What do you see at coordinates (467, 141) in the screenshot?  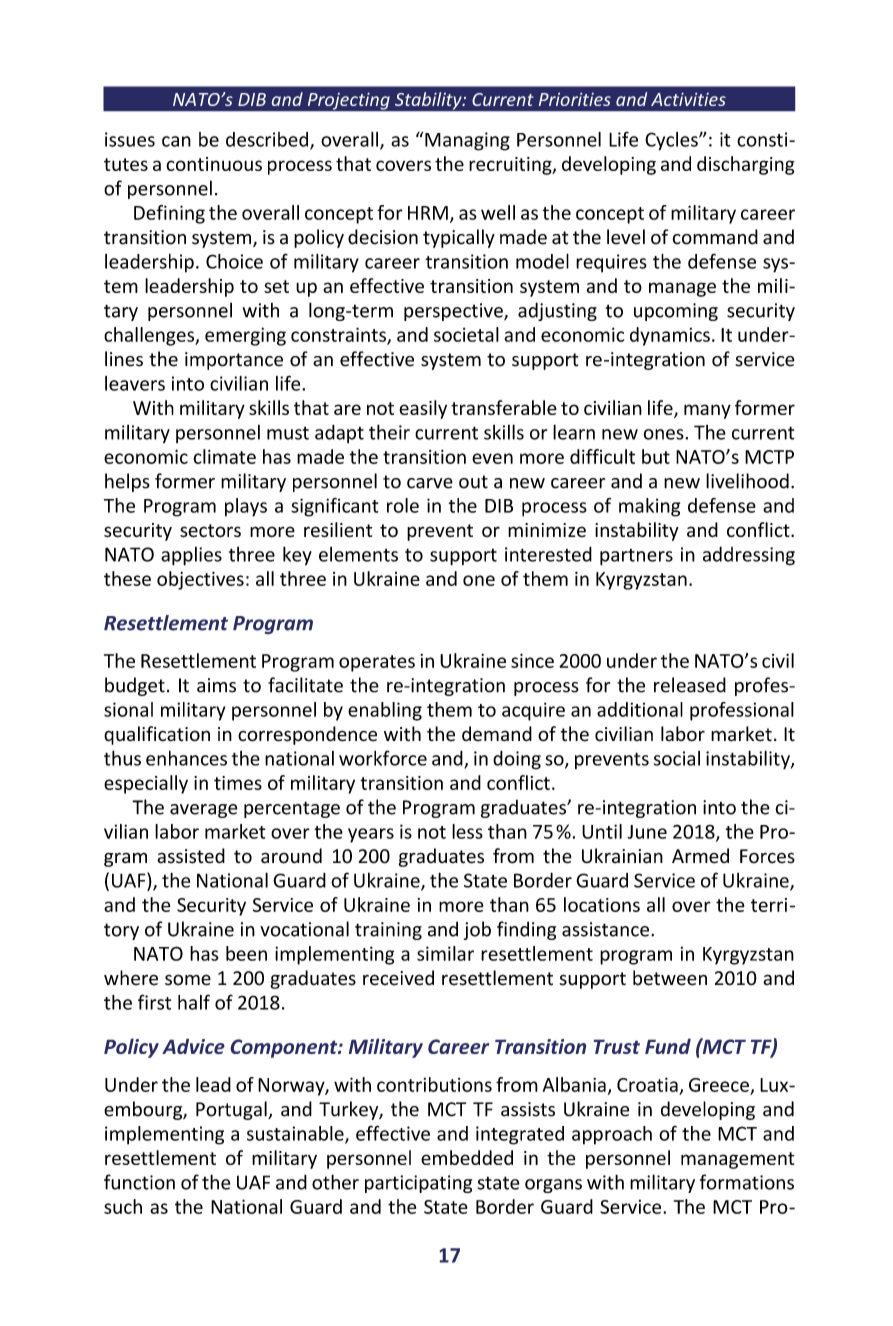 I see `Managing` at bounding box center [467, 141].
